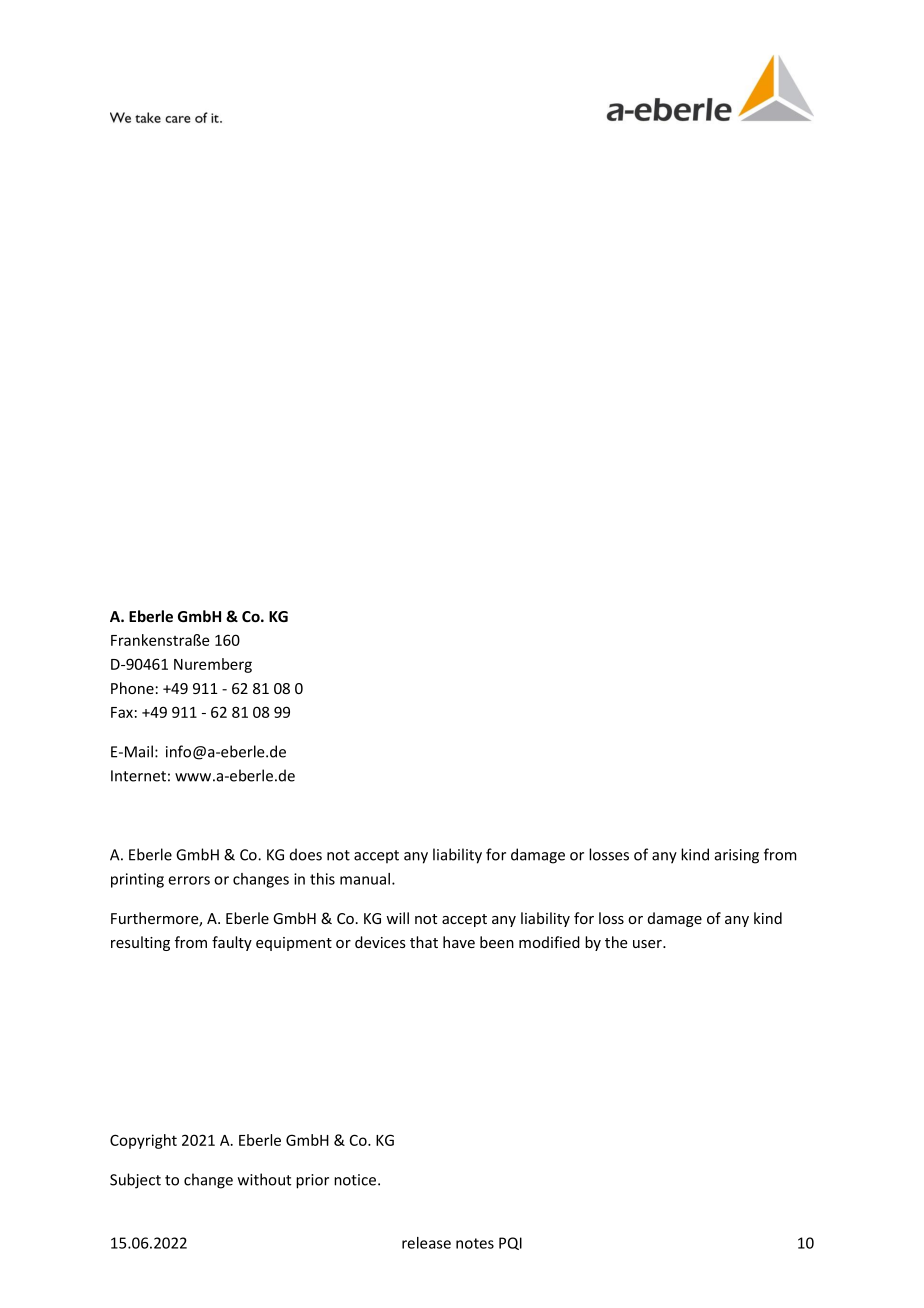 The height and width of the screenshot is (1308, 924). What do you see at coordinates (213, 665) in the screenshot?
I see `Nuremberg` at bounding box center [213, 665].
